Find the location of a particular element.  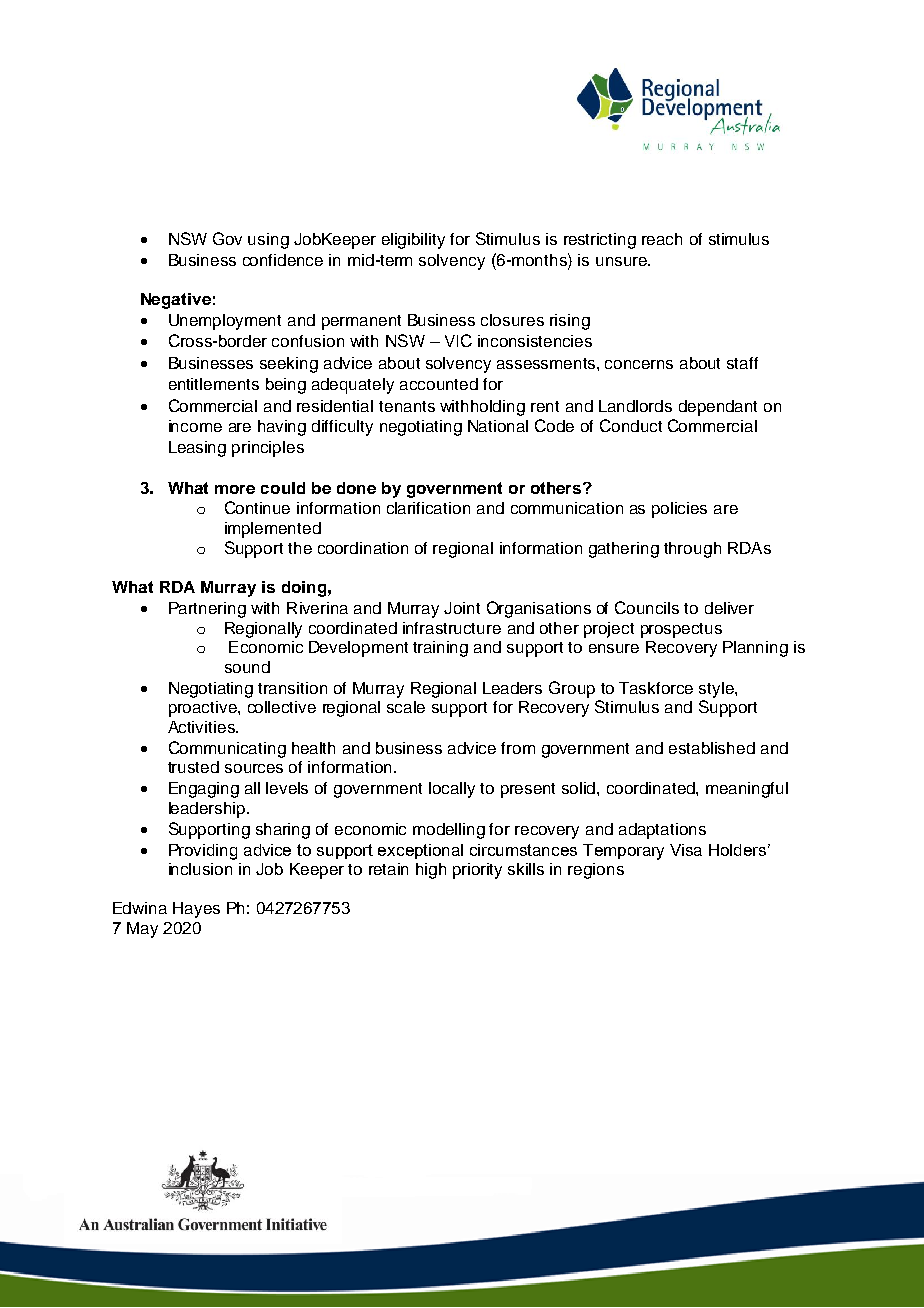

Councils is located at coordinates (647, 607).
